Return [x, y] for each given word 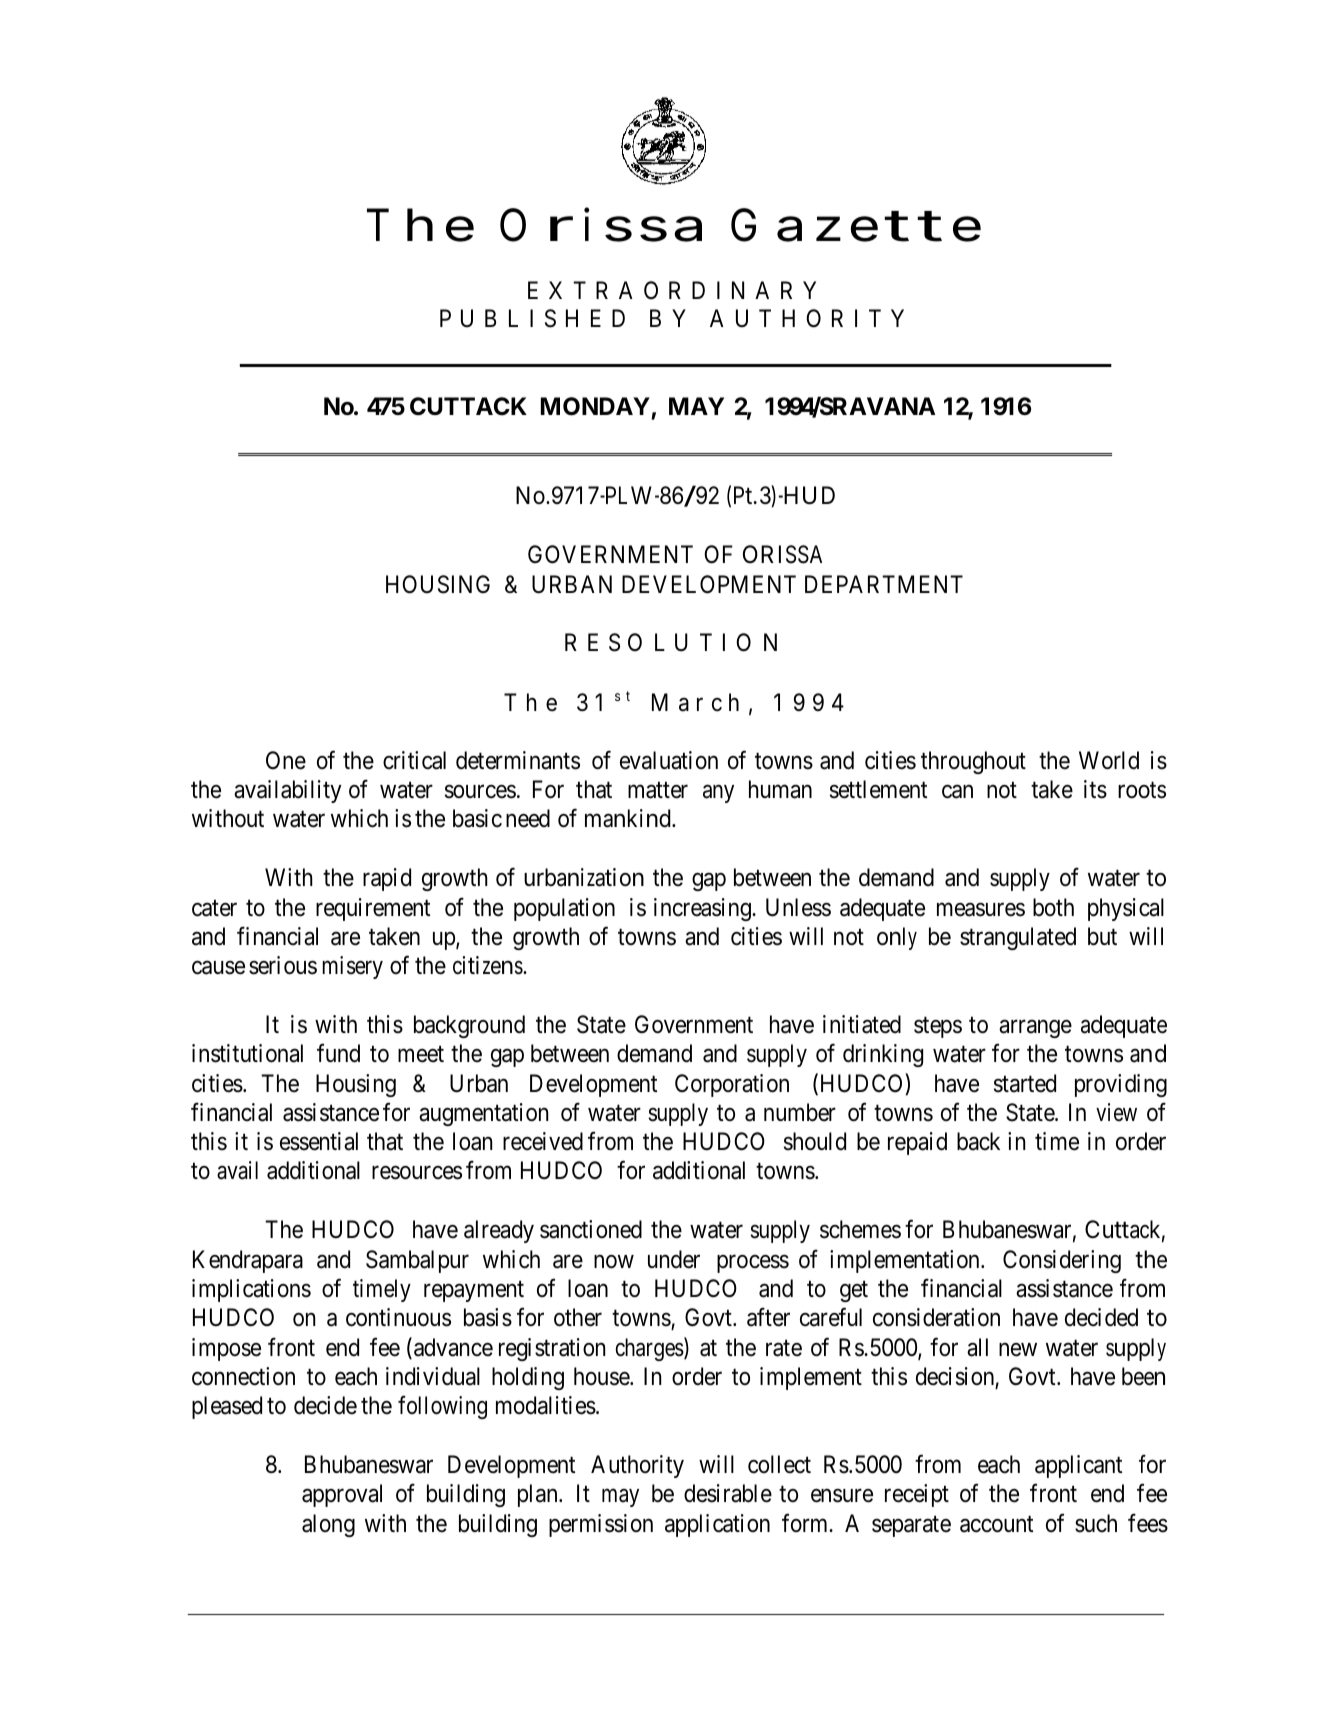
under [674, 1259]
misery [353, 967]
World [1109, 760]
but [1102, 936]
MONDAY [596, 408]
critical [414, 760]
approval [342, 1495]
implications [251, 1290]
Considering [1062, 1261]
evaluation [669, 760]
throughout [973, 762]
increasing [703, 909]
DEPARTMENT [884, 584]
